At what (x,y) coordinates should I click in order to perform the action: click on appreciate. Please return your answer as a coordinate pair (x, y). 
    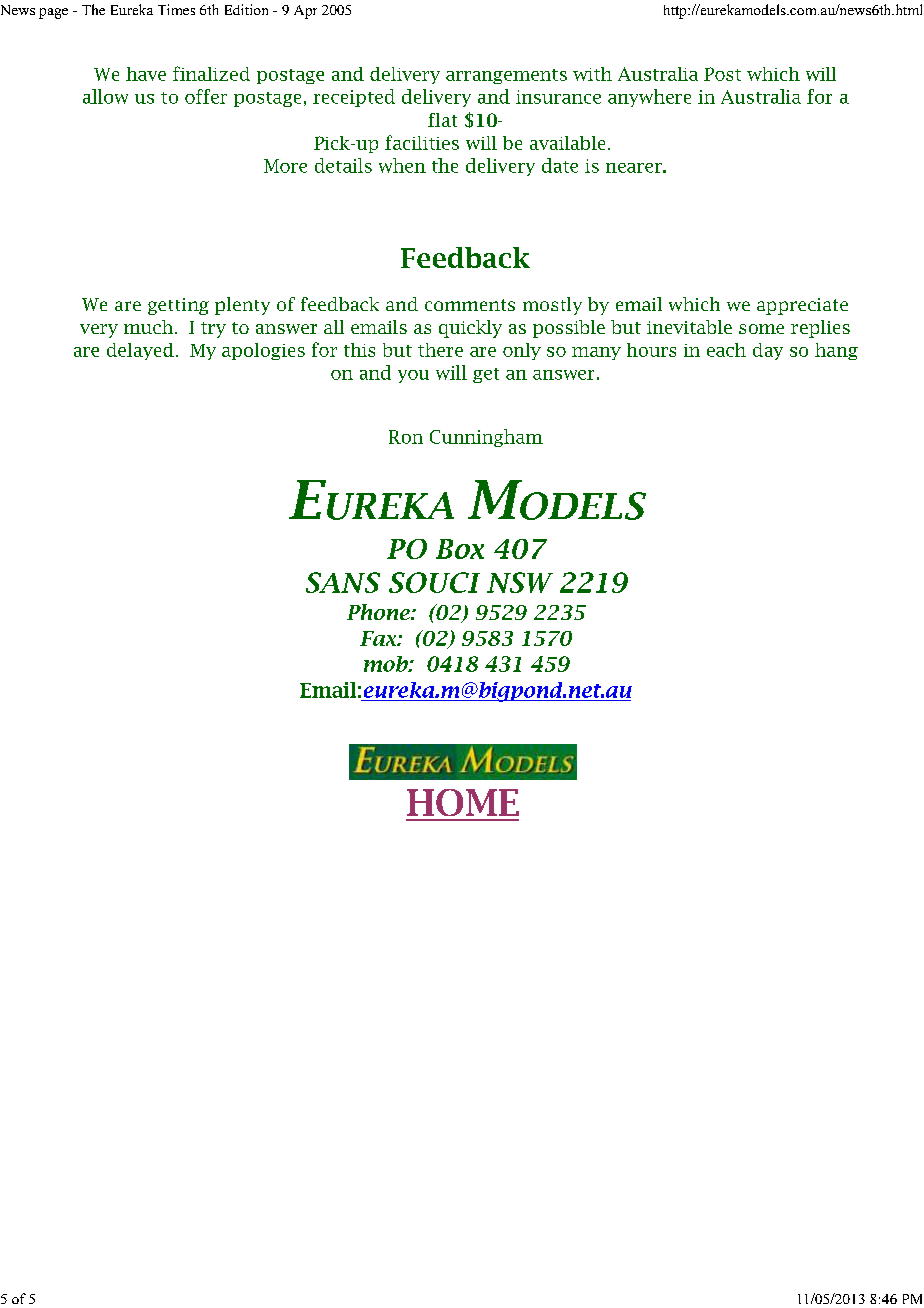
    Looking at the image, I should click on (802, 306).
